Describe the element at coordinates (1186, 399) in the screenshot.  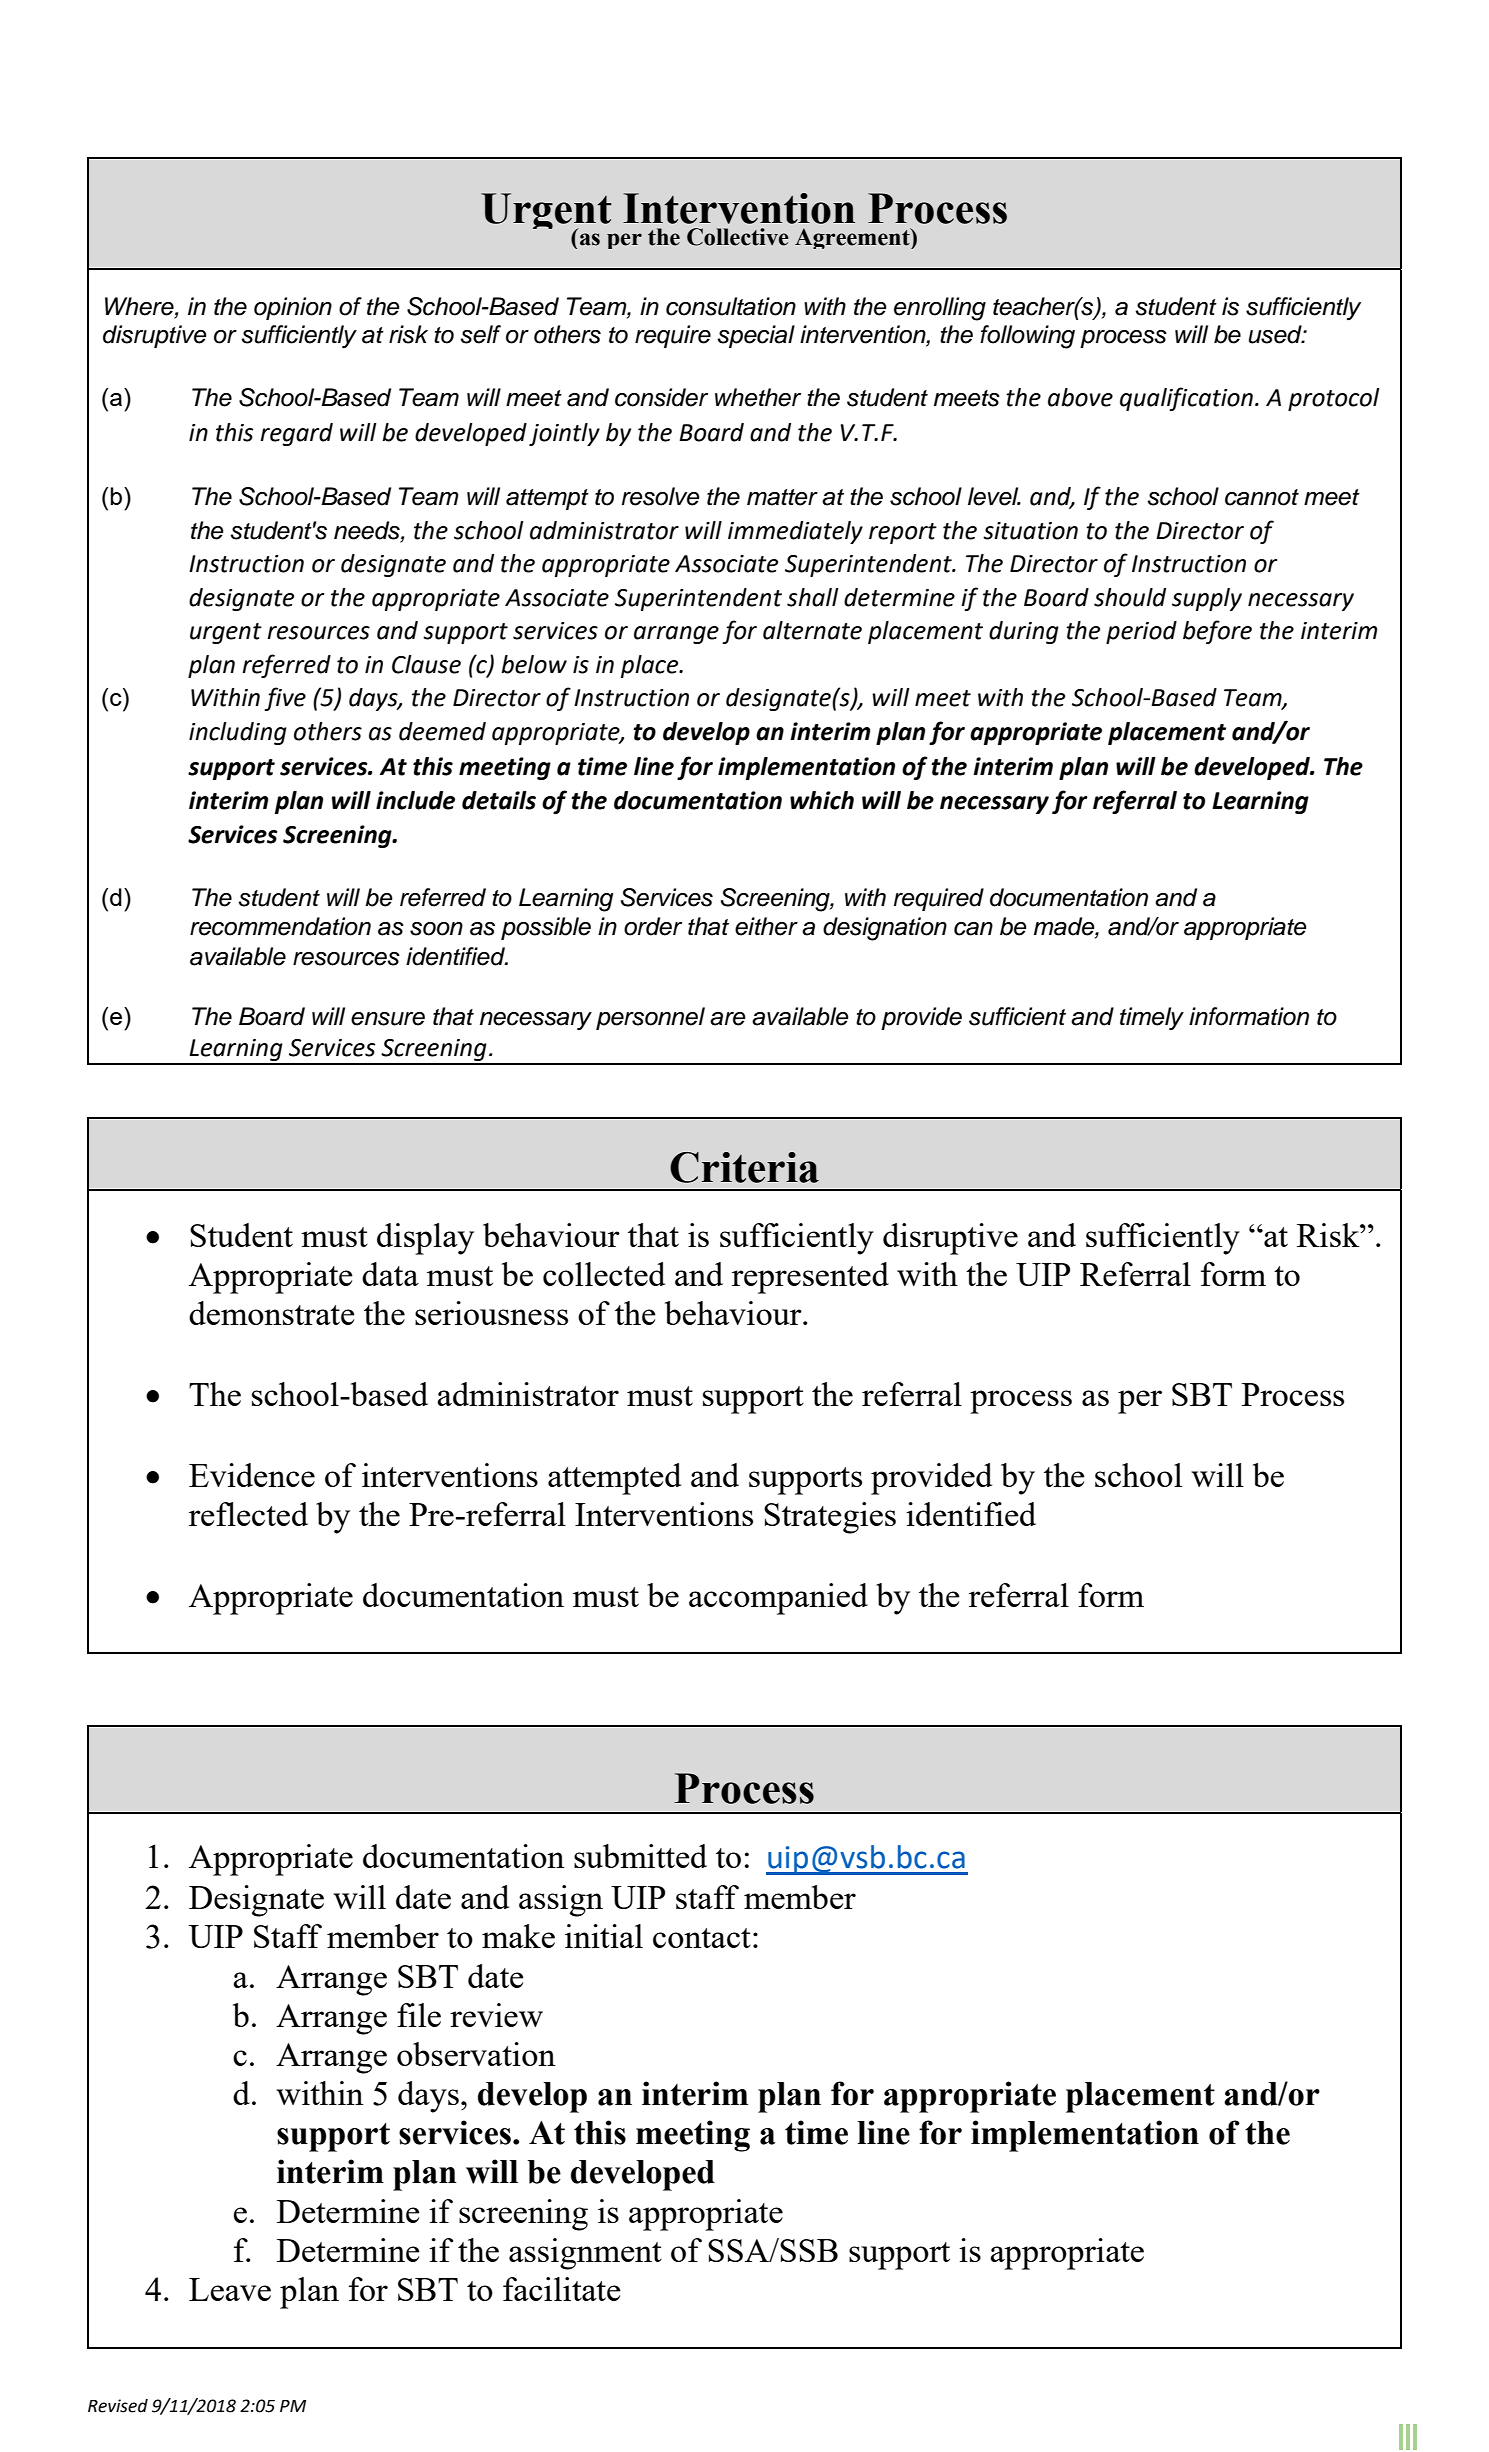
I see `qualification` at that location.
